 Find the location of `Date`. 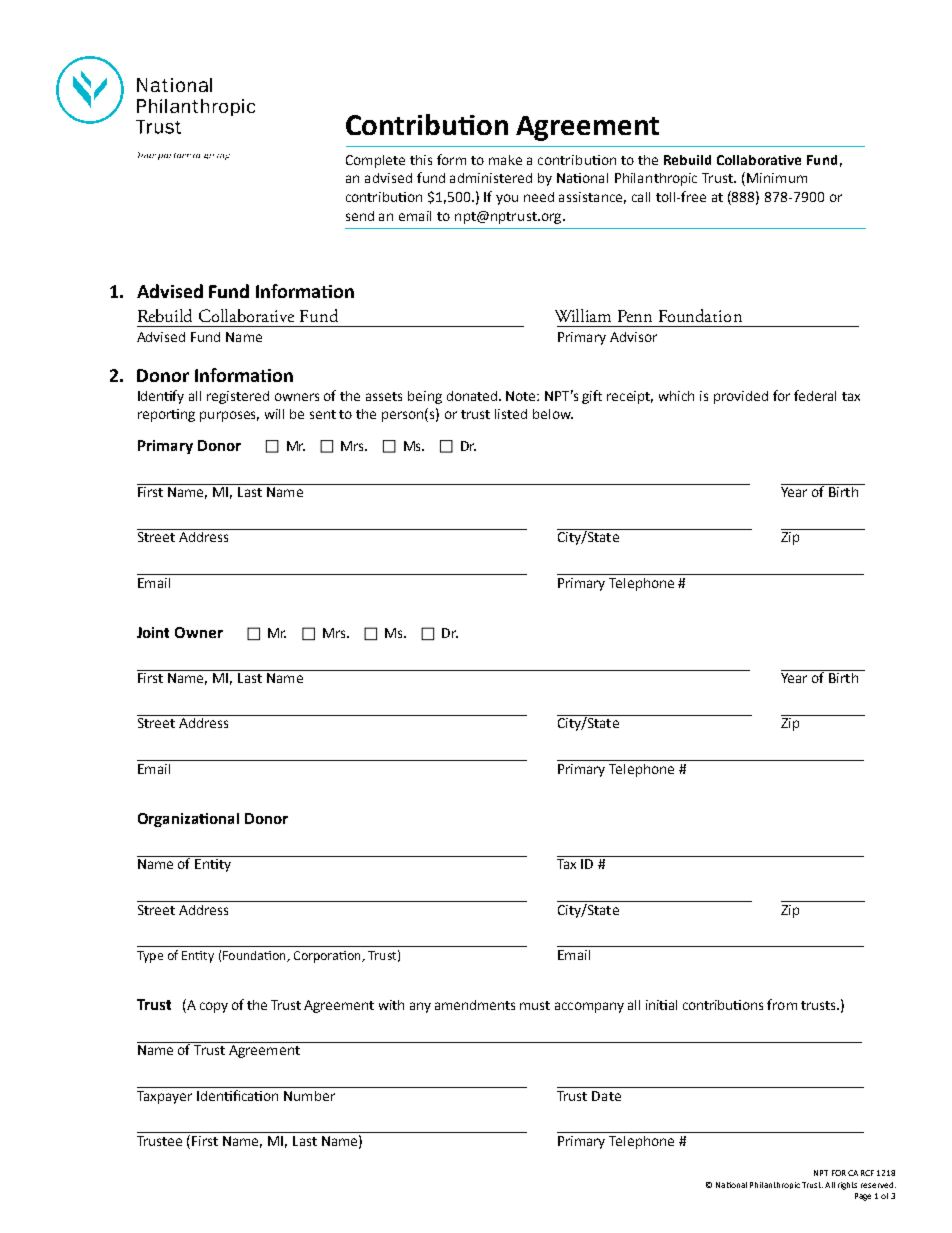

Date is located at coordinates (606, 1096).
